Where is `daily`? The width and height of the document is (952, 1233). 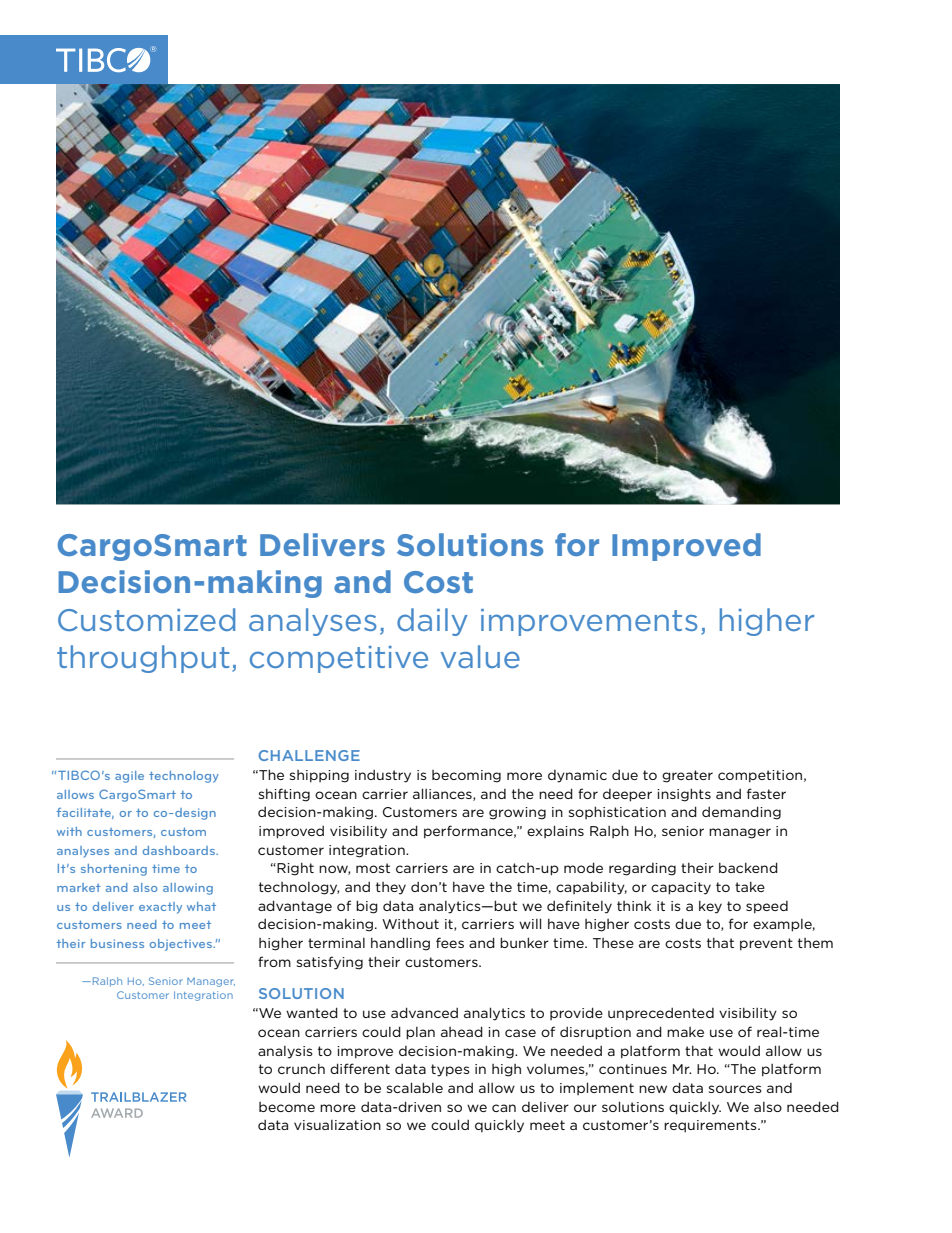
daily is located at coordinates (432, 622).
